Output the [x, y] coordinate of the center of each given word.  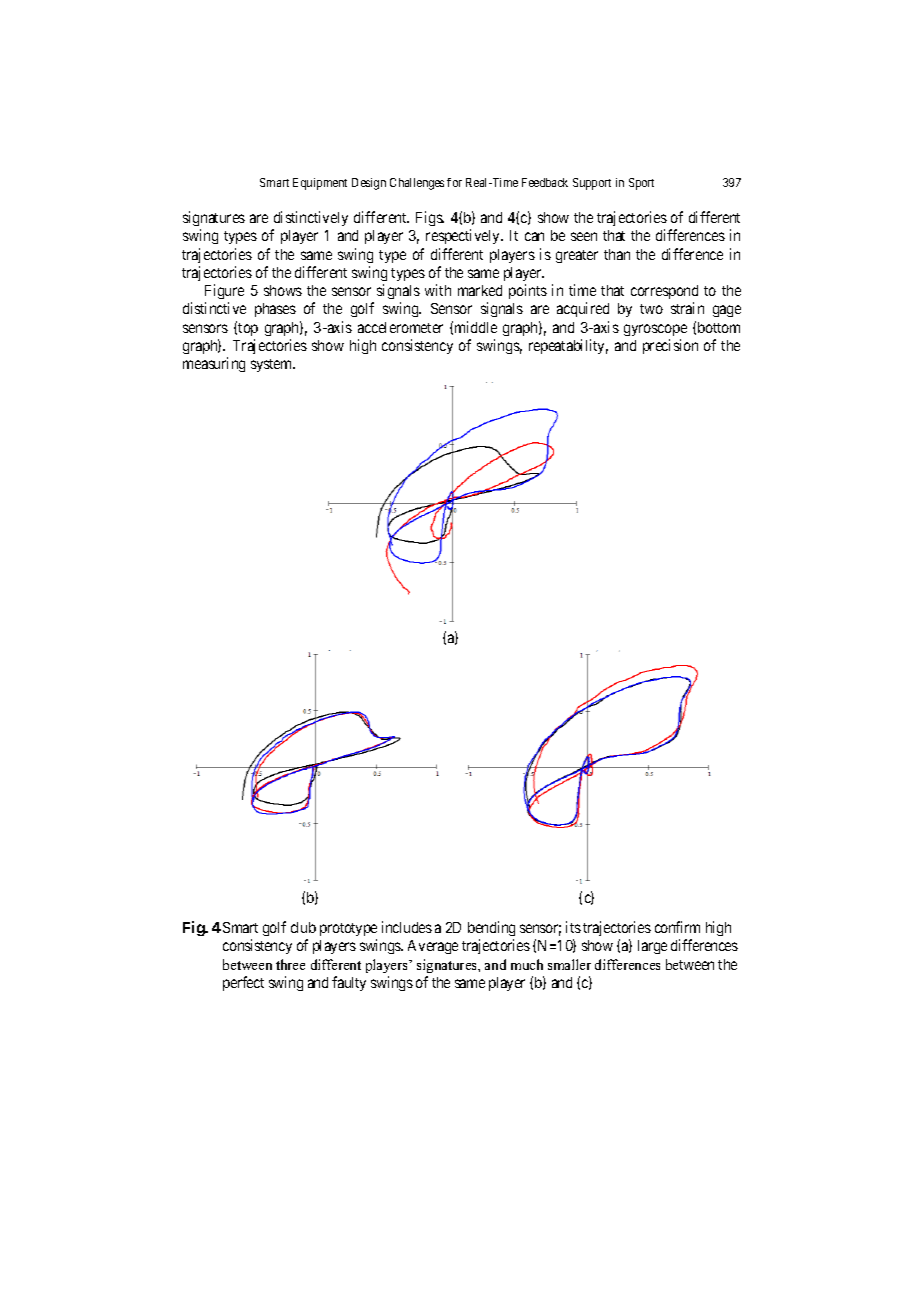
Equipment [320, 184]
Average [433, 947]
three [290, 964]
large [652, 947]
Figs [430, 218]
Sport [641, 184]
